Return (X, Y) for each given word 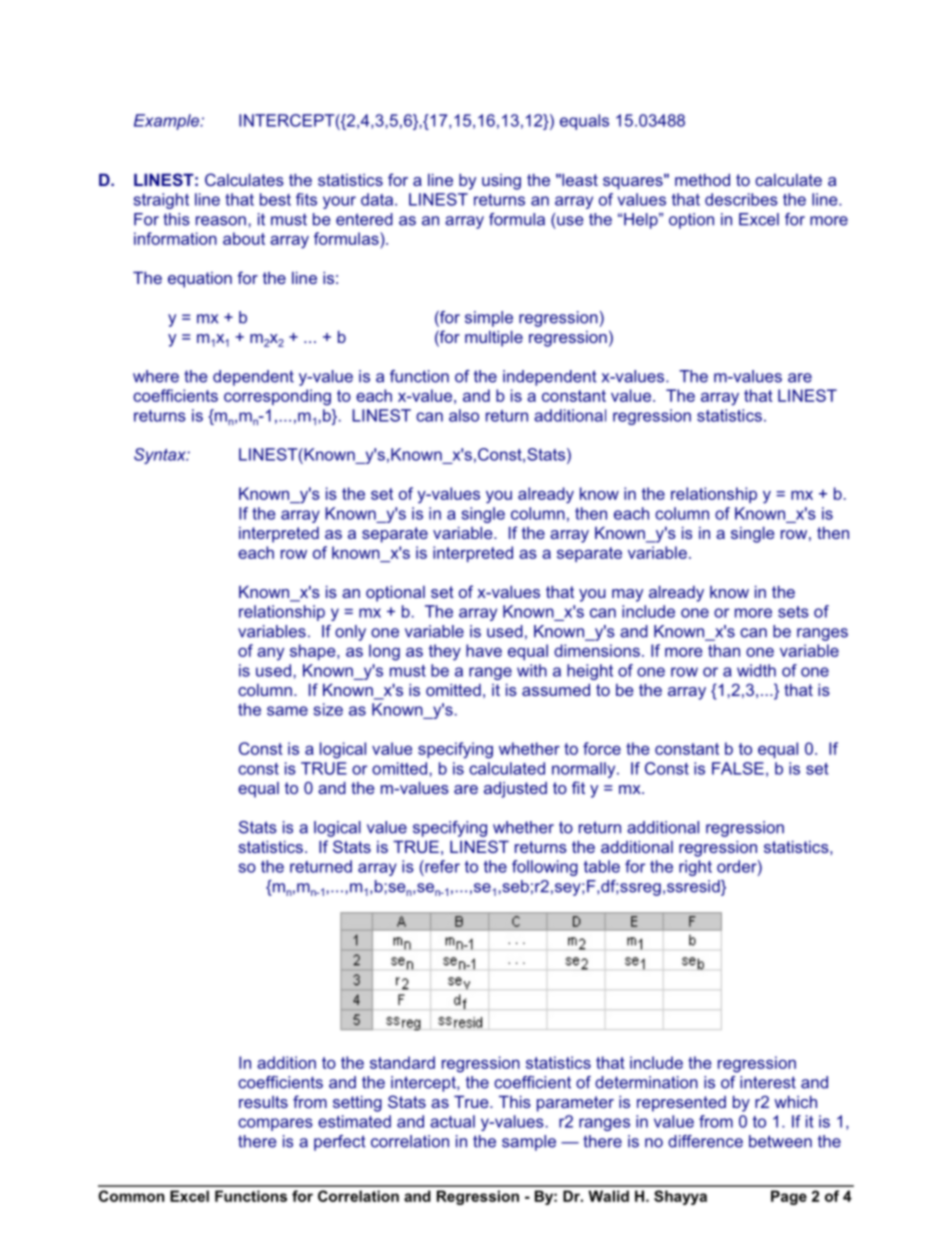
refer (441, 866)
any (270, 654)
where (156, 376)
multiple (494, 338)
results (263, 1102)
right (695, 868)
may (627, 595)
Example (168, 122)
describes (741, 199)
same (287, 711)
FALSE (738, 768)
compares (275, 1124)
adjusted (515, 789)
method (702, 179)
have (484, 650)
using (501, 182)
